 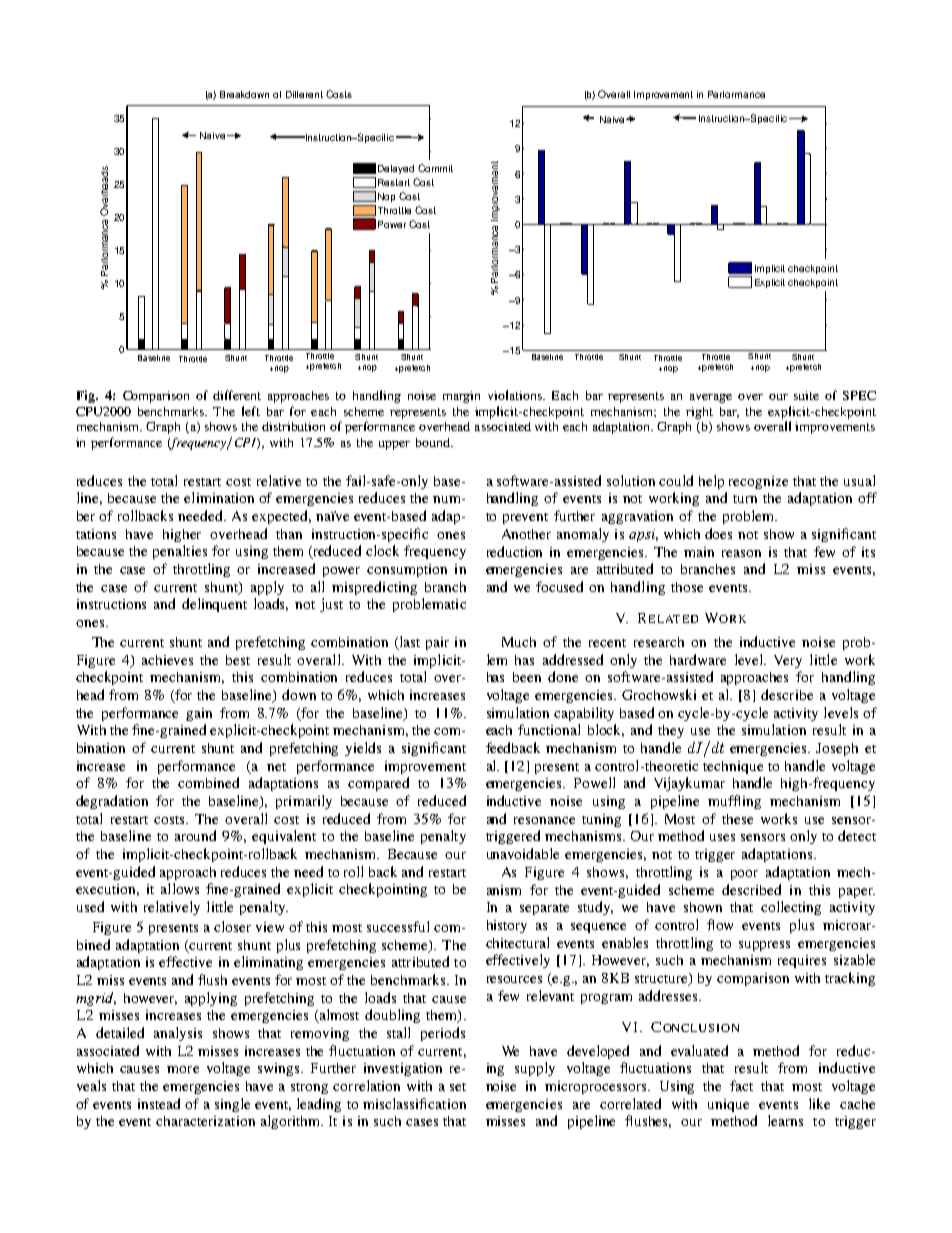 I want to click on single, so click(x=232, y=1105).
